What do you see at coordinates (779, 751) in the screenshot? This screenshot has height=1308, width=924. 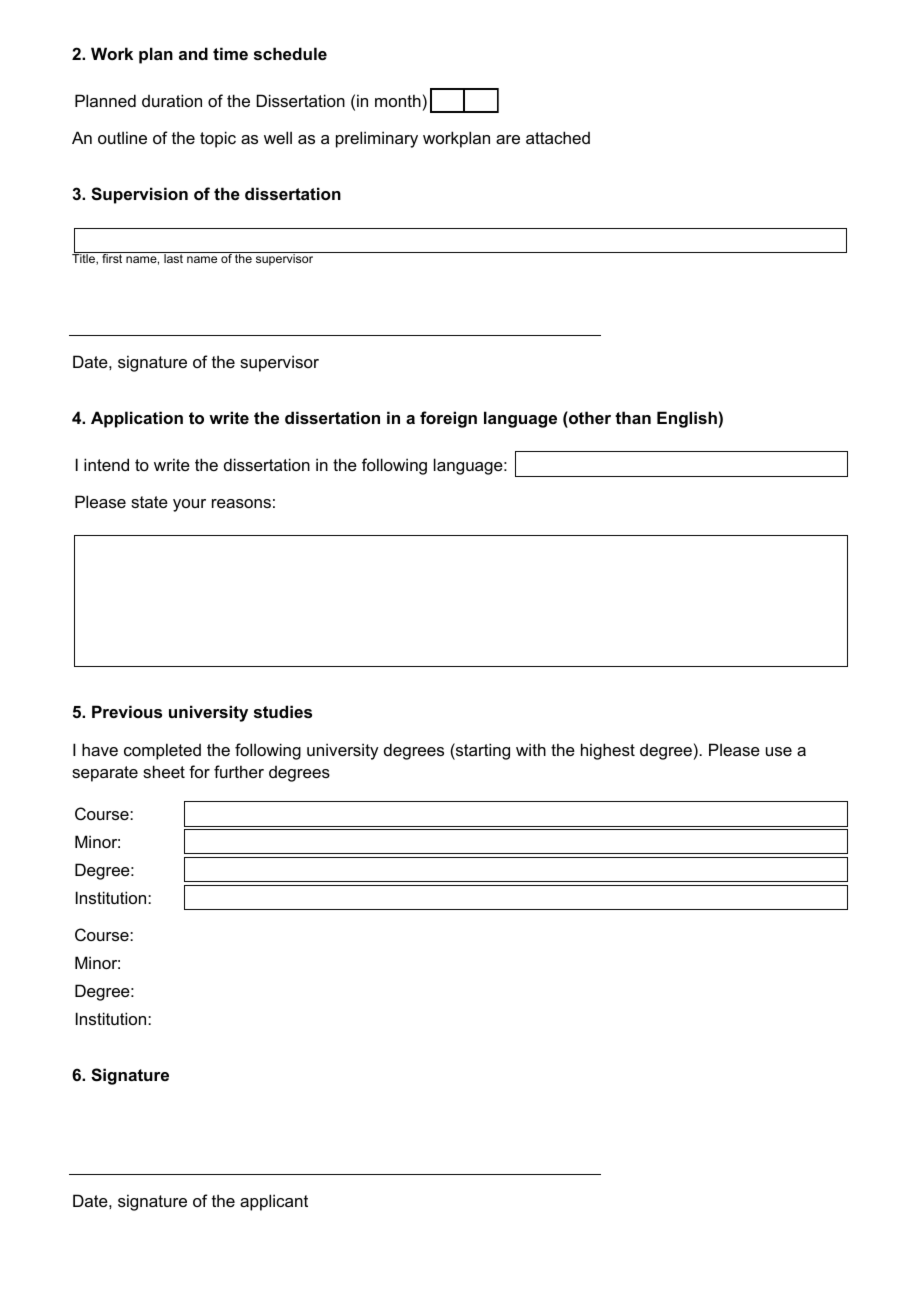 I see `use` at bounding box center [779, 751].
